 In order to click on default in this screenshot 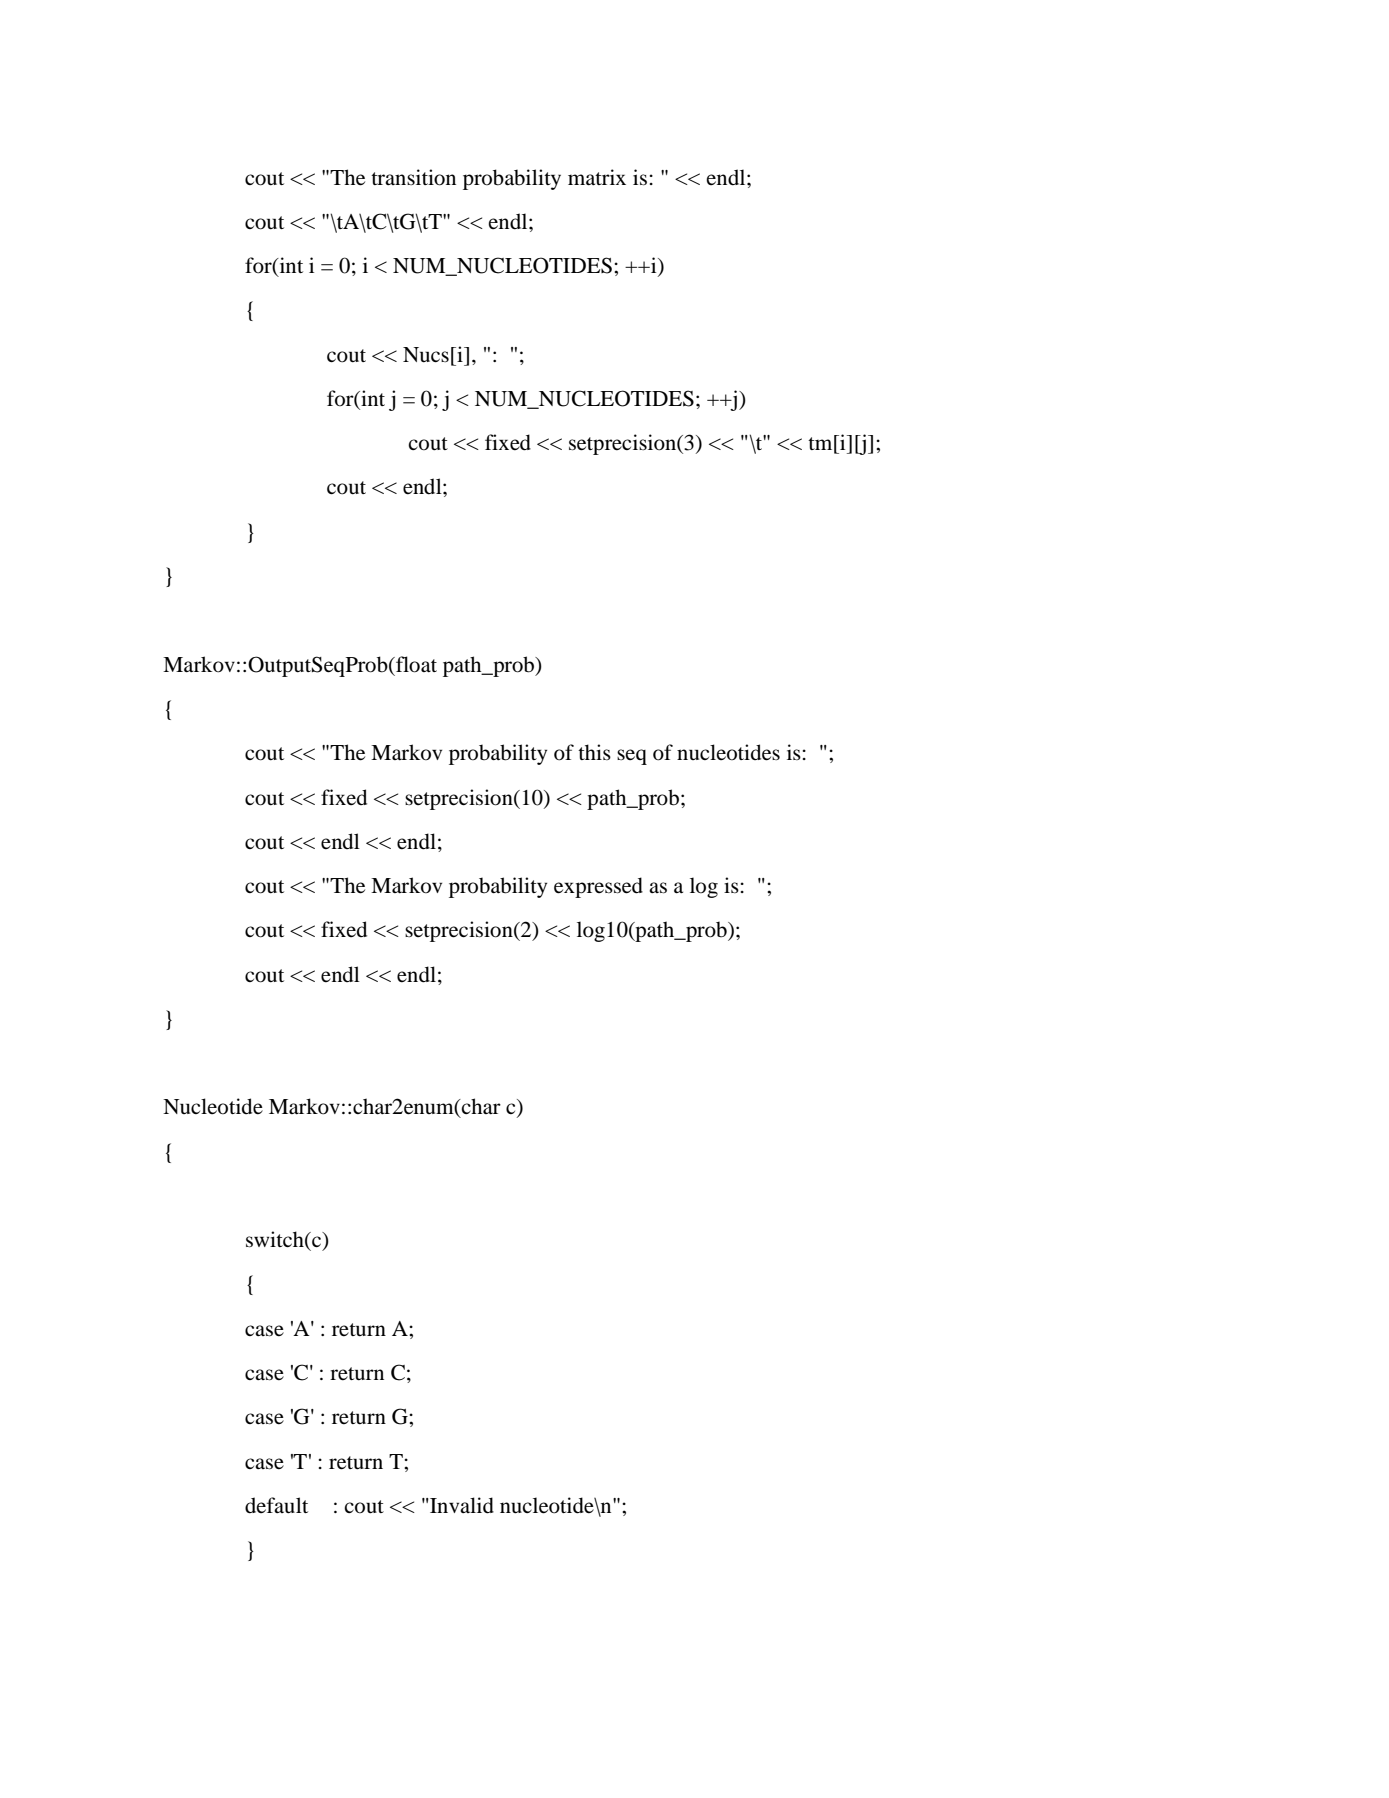, I will do `click(276, 1505)`.
